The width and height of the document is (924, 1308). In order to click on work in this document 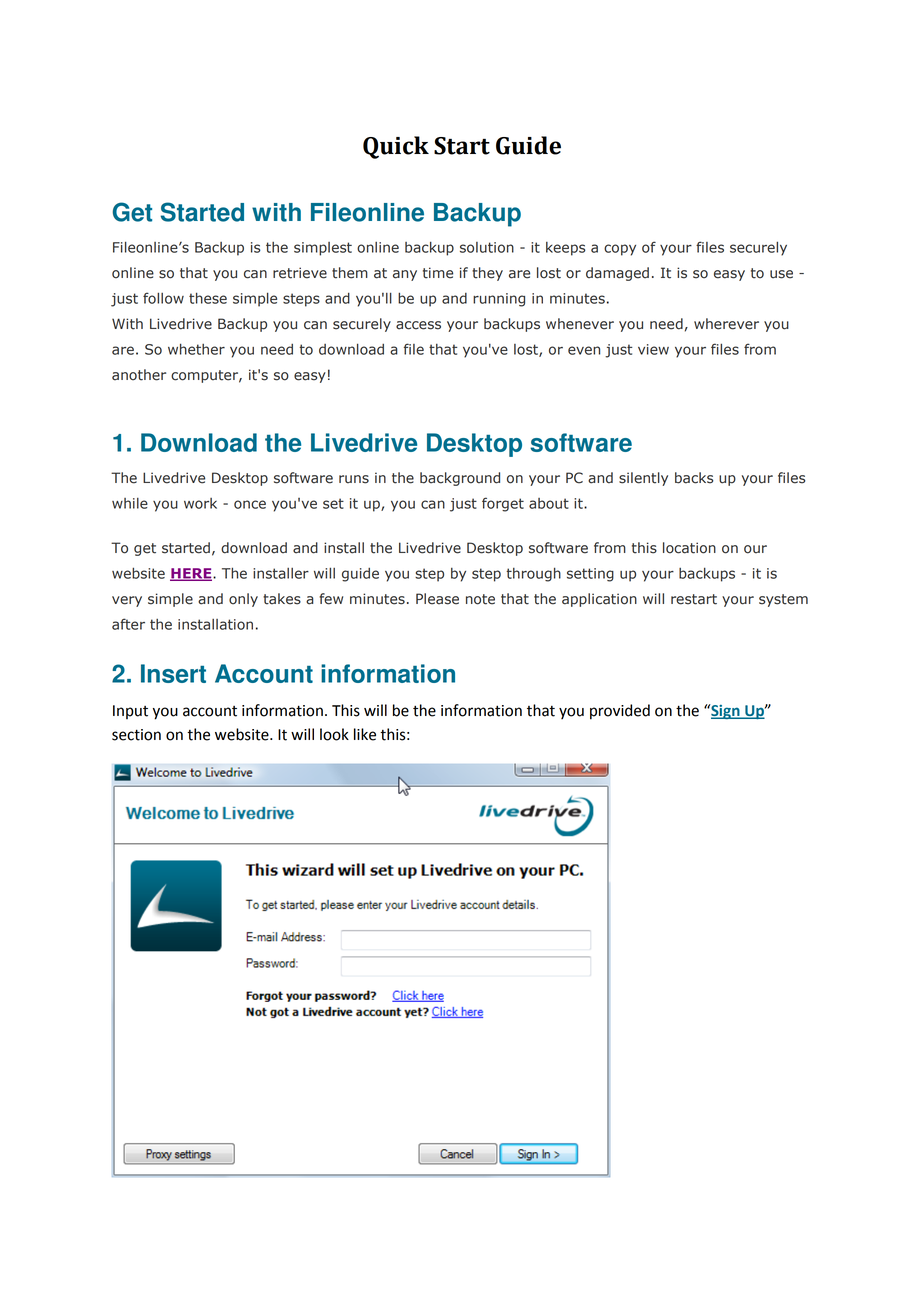, I will do `click(200, 503)`.
